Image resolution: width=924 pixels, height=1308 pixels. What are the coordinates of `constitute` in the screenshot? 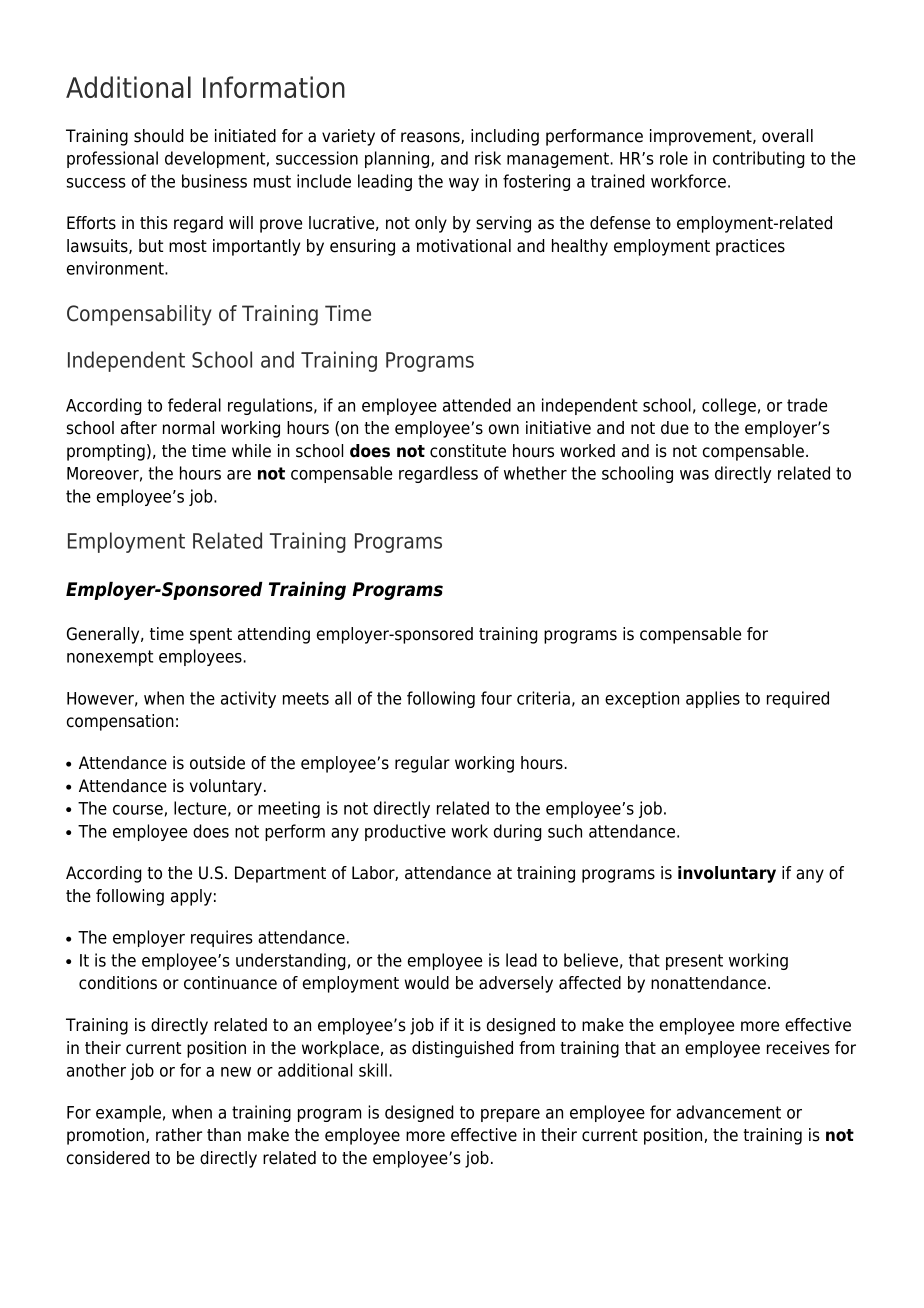 It's located at (468, 451).
